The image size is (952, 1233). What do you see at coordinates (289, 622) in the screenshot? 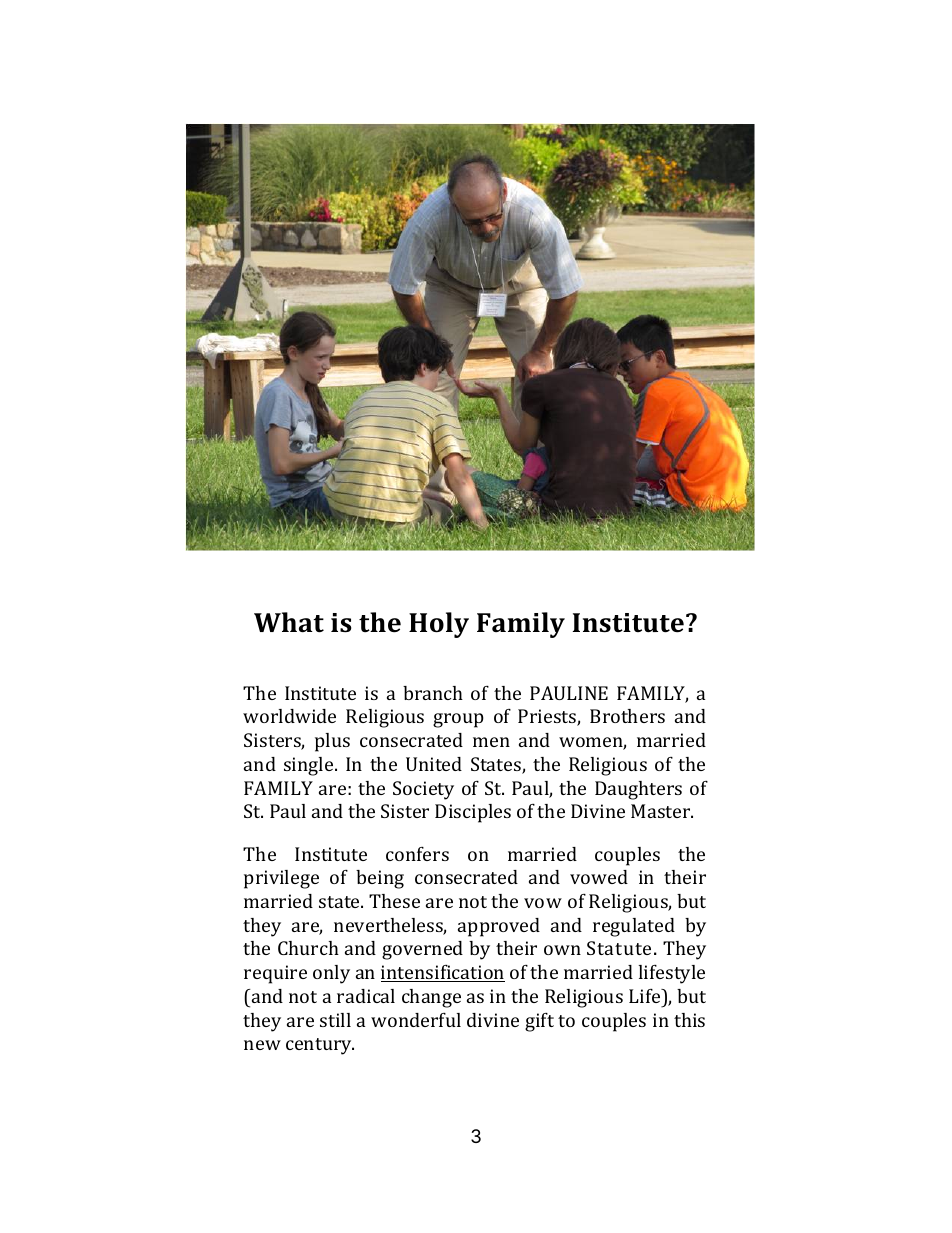
I see `What` at bounding box center [289, 622].
